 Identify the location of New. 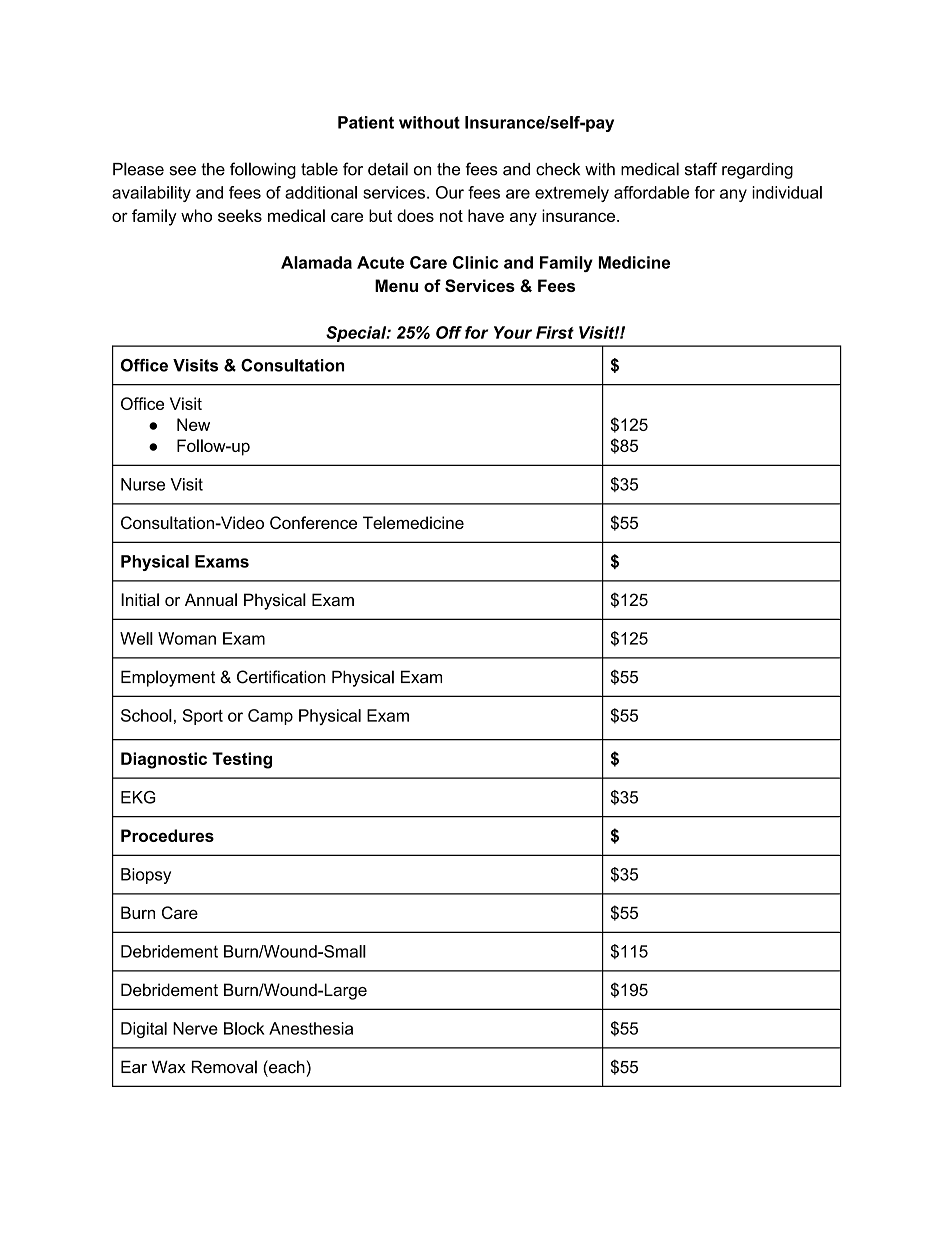
(193, 424).
